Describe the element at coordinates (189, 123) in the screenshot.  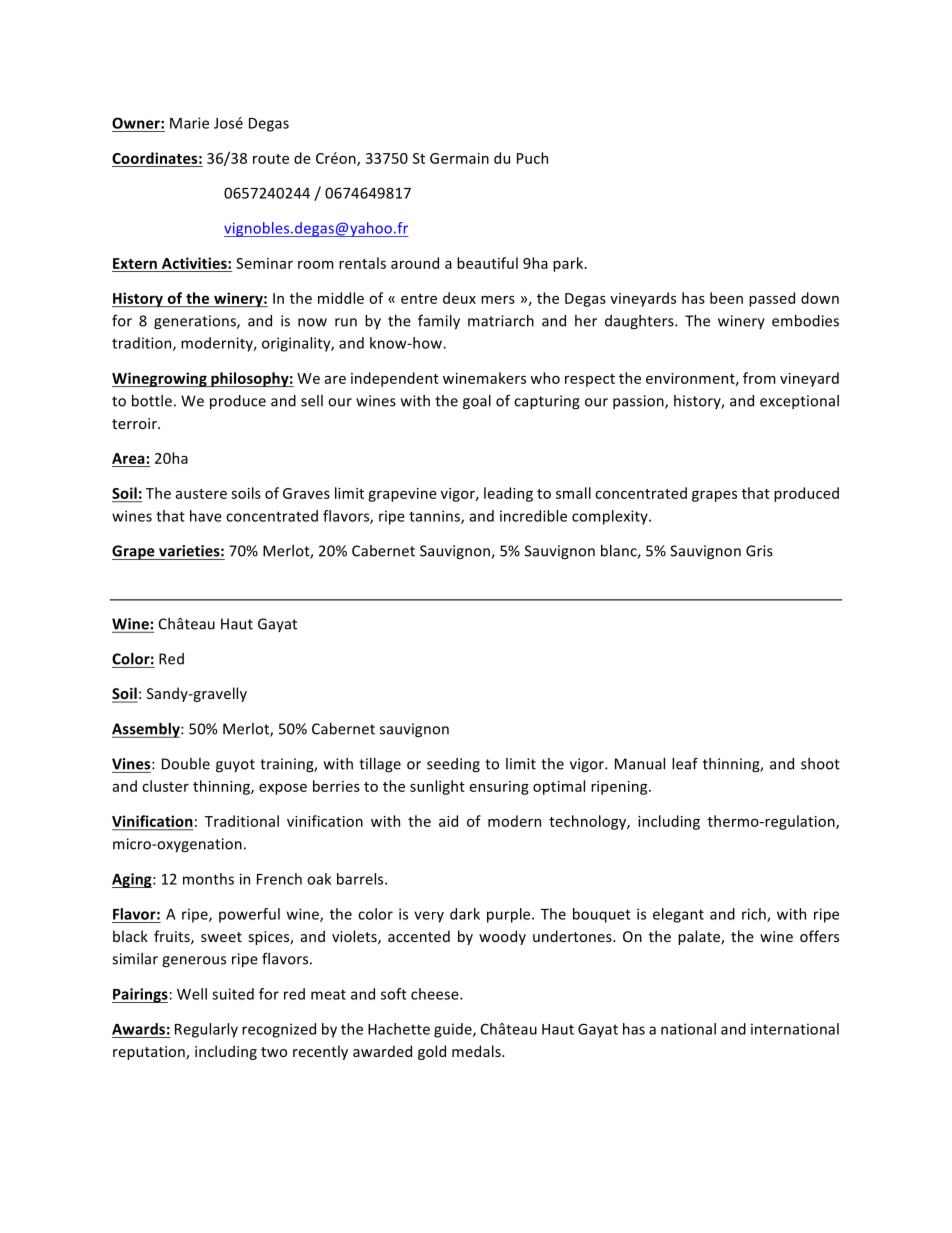
I see `Marie` at that location.
